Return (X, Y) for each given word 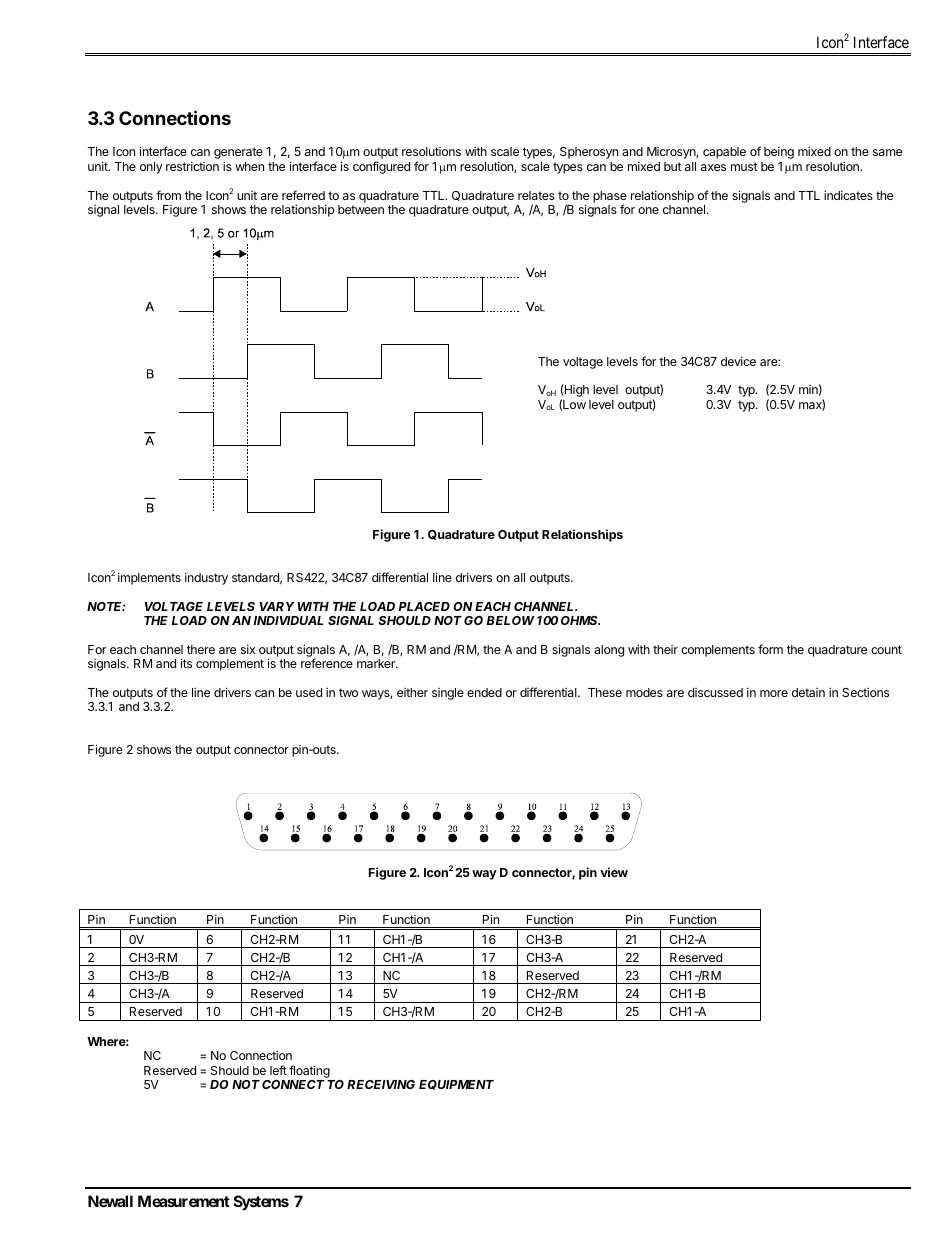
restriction (192, 166)
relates (536, 195)
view (614, 872)
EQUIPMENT (456, 1085)
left (278, 1070)
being (779, 153)
